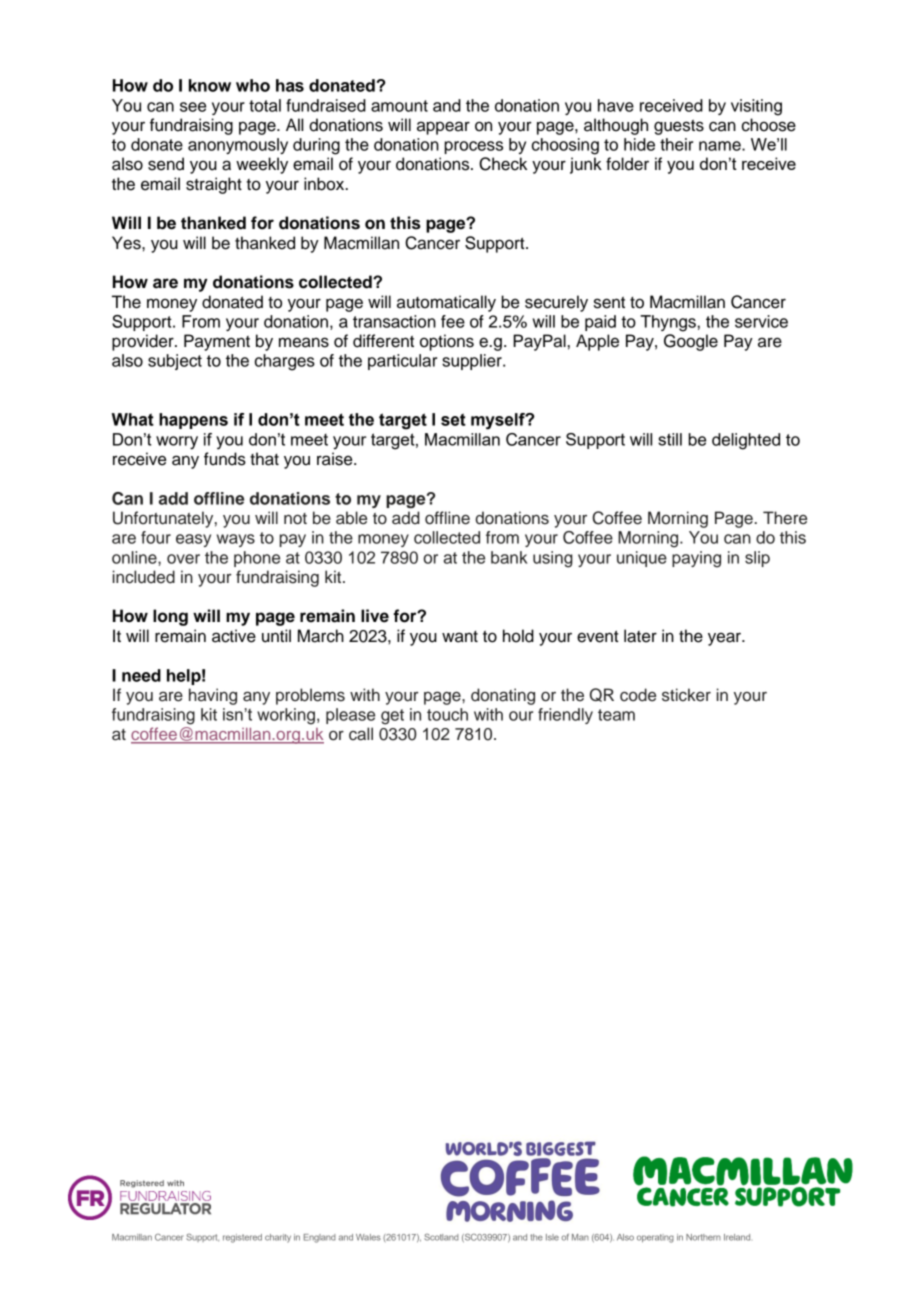 Image resolution: width=924 pixels, height=1308 pixels. I want to click on Payment, so click(217, 342).
